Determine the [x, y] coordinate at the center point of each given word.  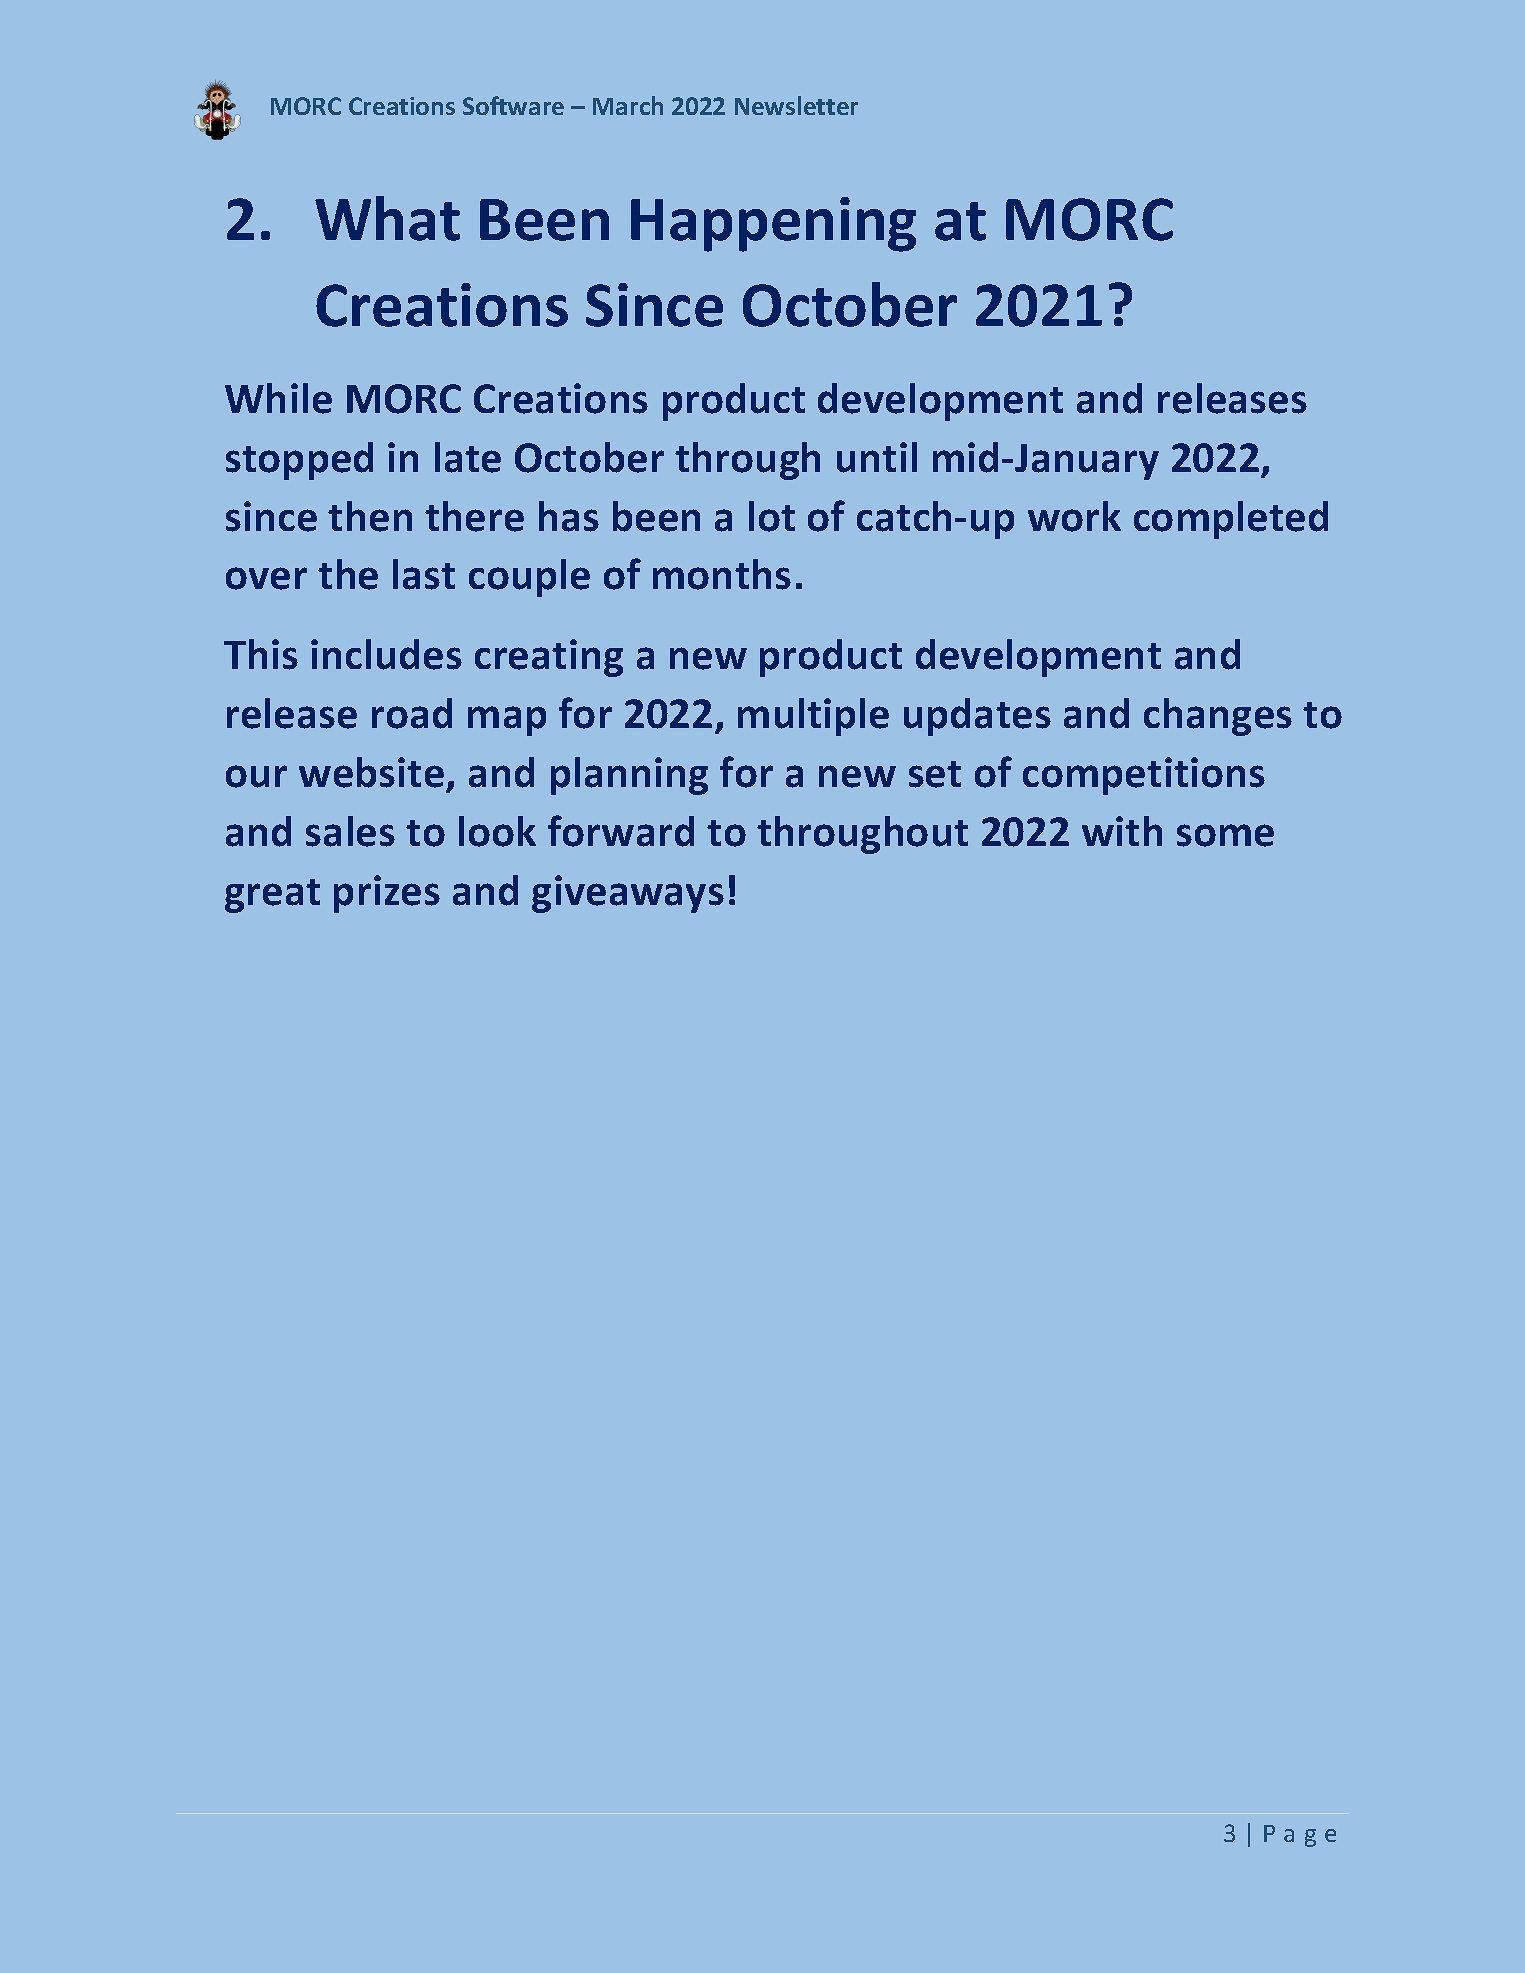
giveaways [628, 894]
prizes [387, 894]
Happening [773, 224]
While [278, 398]
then [370, 516]
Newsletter [796, 105]
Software [513, 105]
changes [1218, 717]
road [412, 713]
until [877, 457]
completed [1231, 520]
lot [772, 516]
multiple [813, 717]
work [1074, 516]
